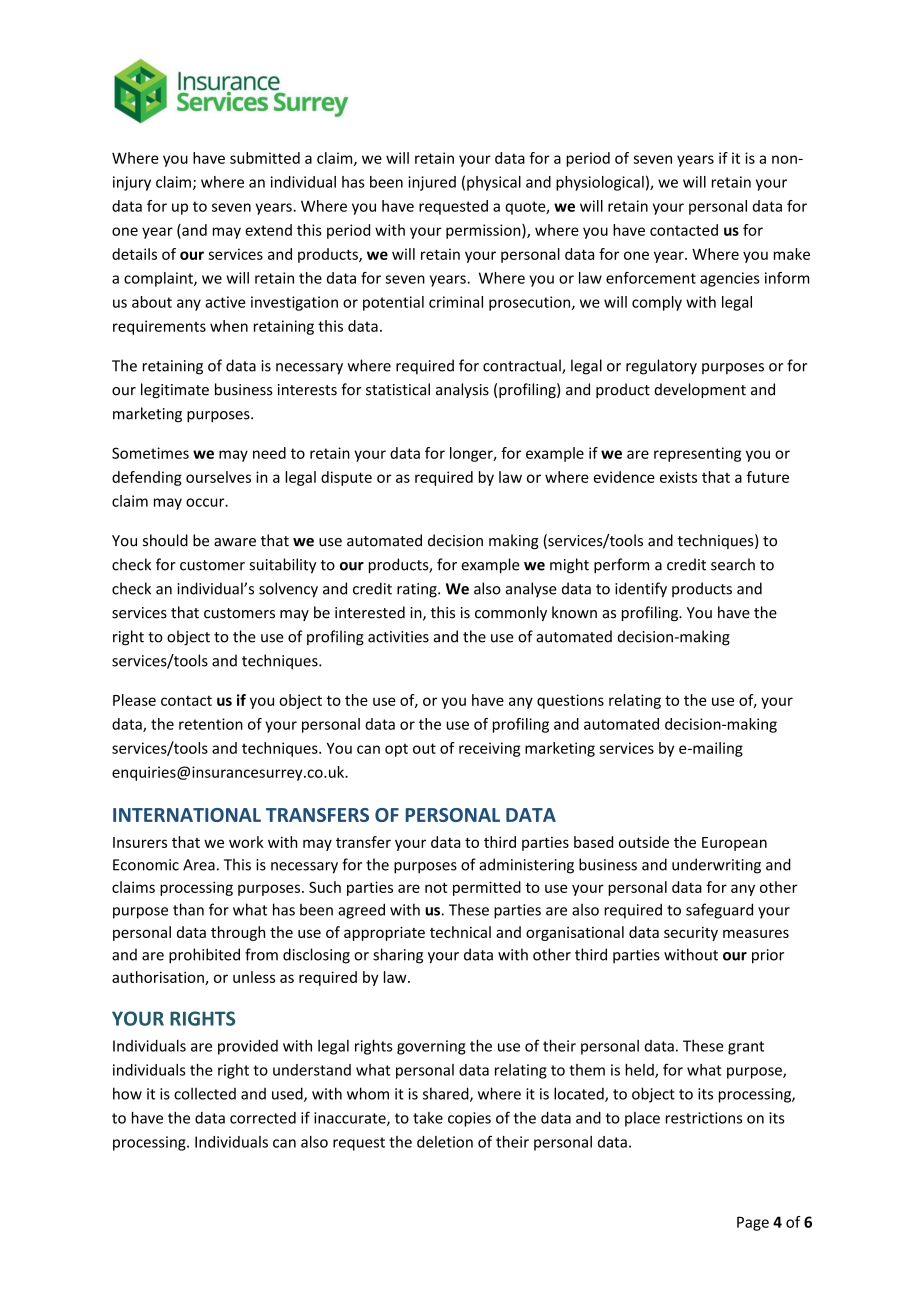 The width and height of the image is (924, 1308). I want to click on receiving, so click(489, 749).
